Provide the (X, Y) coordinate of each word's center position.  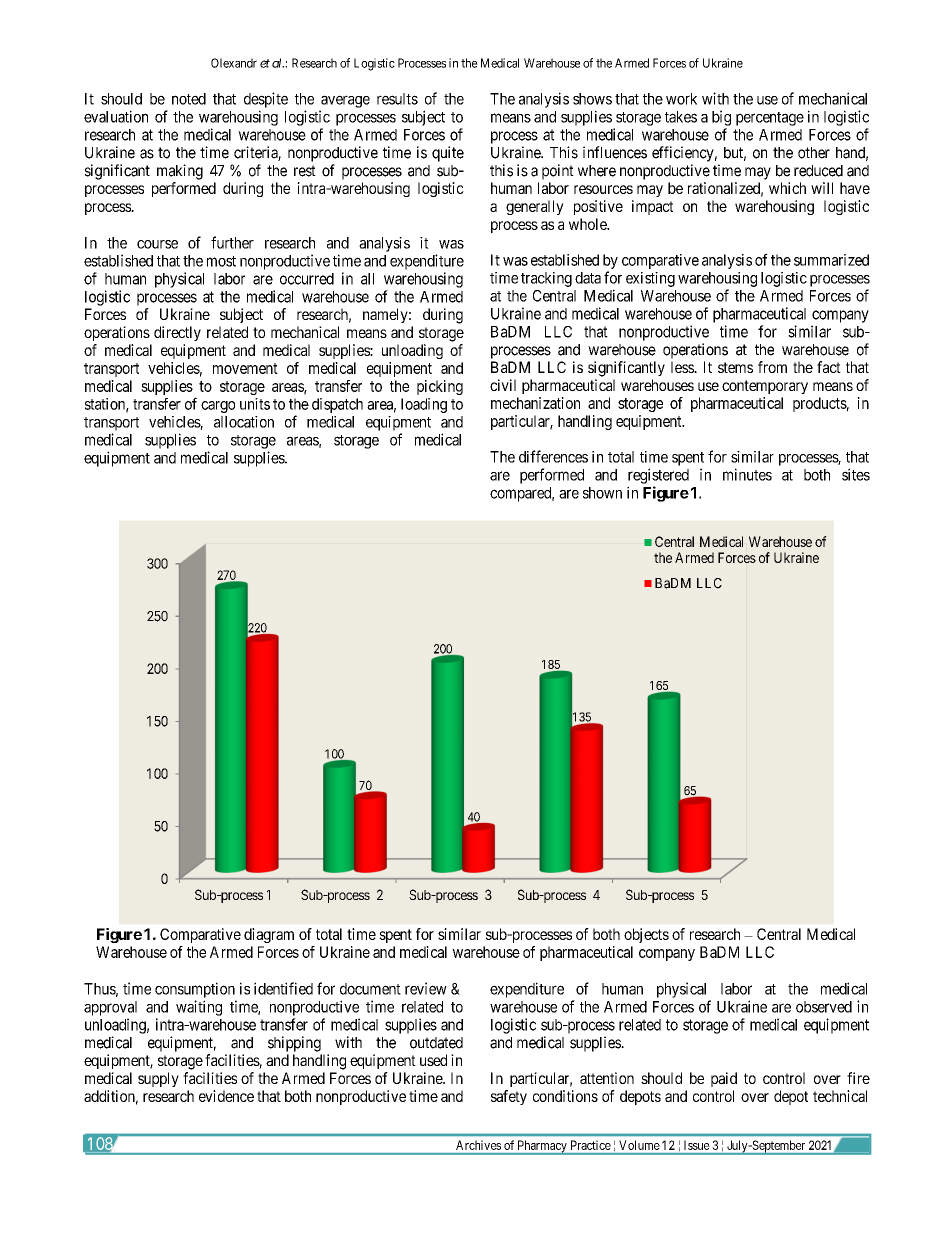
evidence (226, 1096)
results (397, 99)
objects (646, 935)
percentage (770, 119)
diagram (269, 935)
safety (509, 1097)
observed (824, 1007)
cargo (218, 407)
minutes (747, 474)
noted (189, 99)
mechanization (535, 403)
